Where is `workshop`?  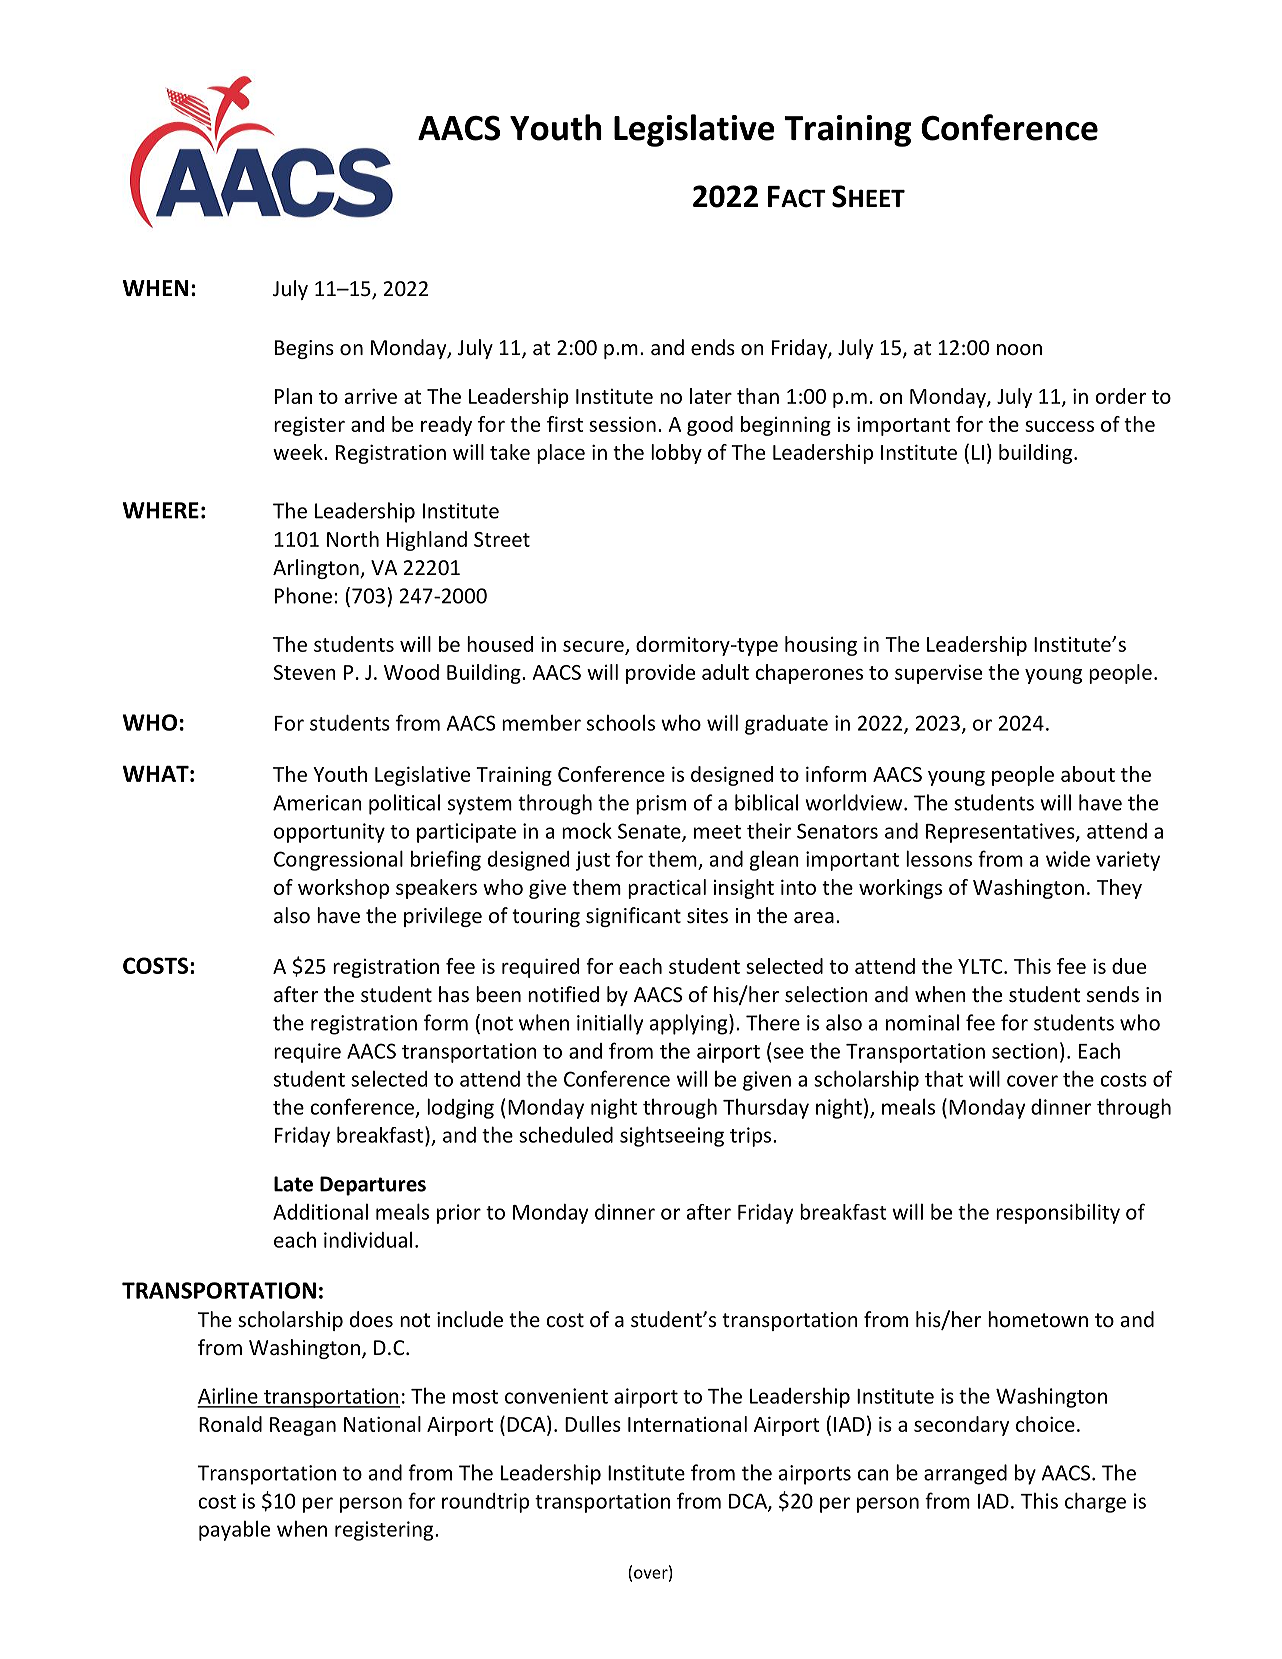 workshop is located at coordinates (343, 889).
